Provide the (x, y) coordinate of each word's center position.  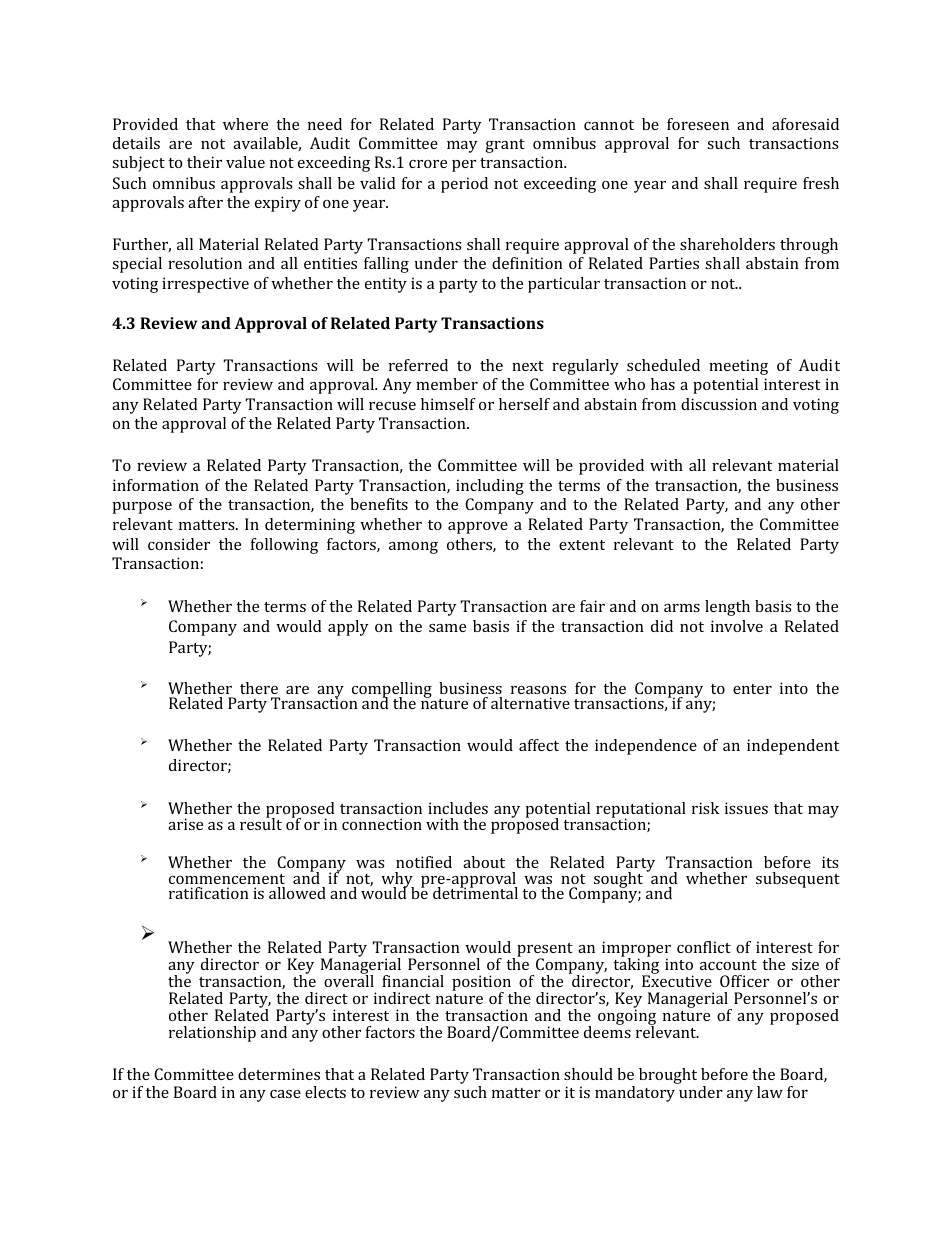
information (156, 485)
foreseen (698, 124)
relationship (212, 1034)
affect (539, 745)
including (490, 487)
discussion (719, 404)
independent (793, 747)
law (770, 1092)
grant (505, 146)
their (204, 162)
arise (185, 824)
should (588, 1074)
